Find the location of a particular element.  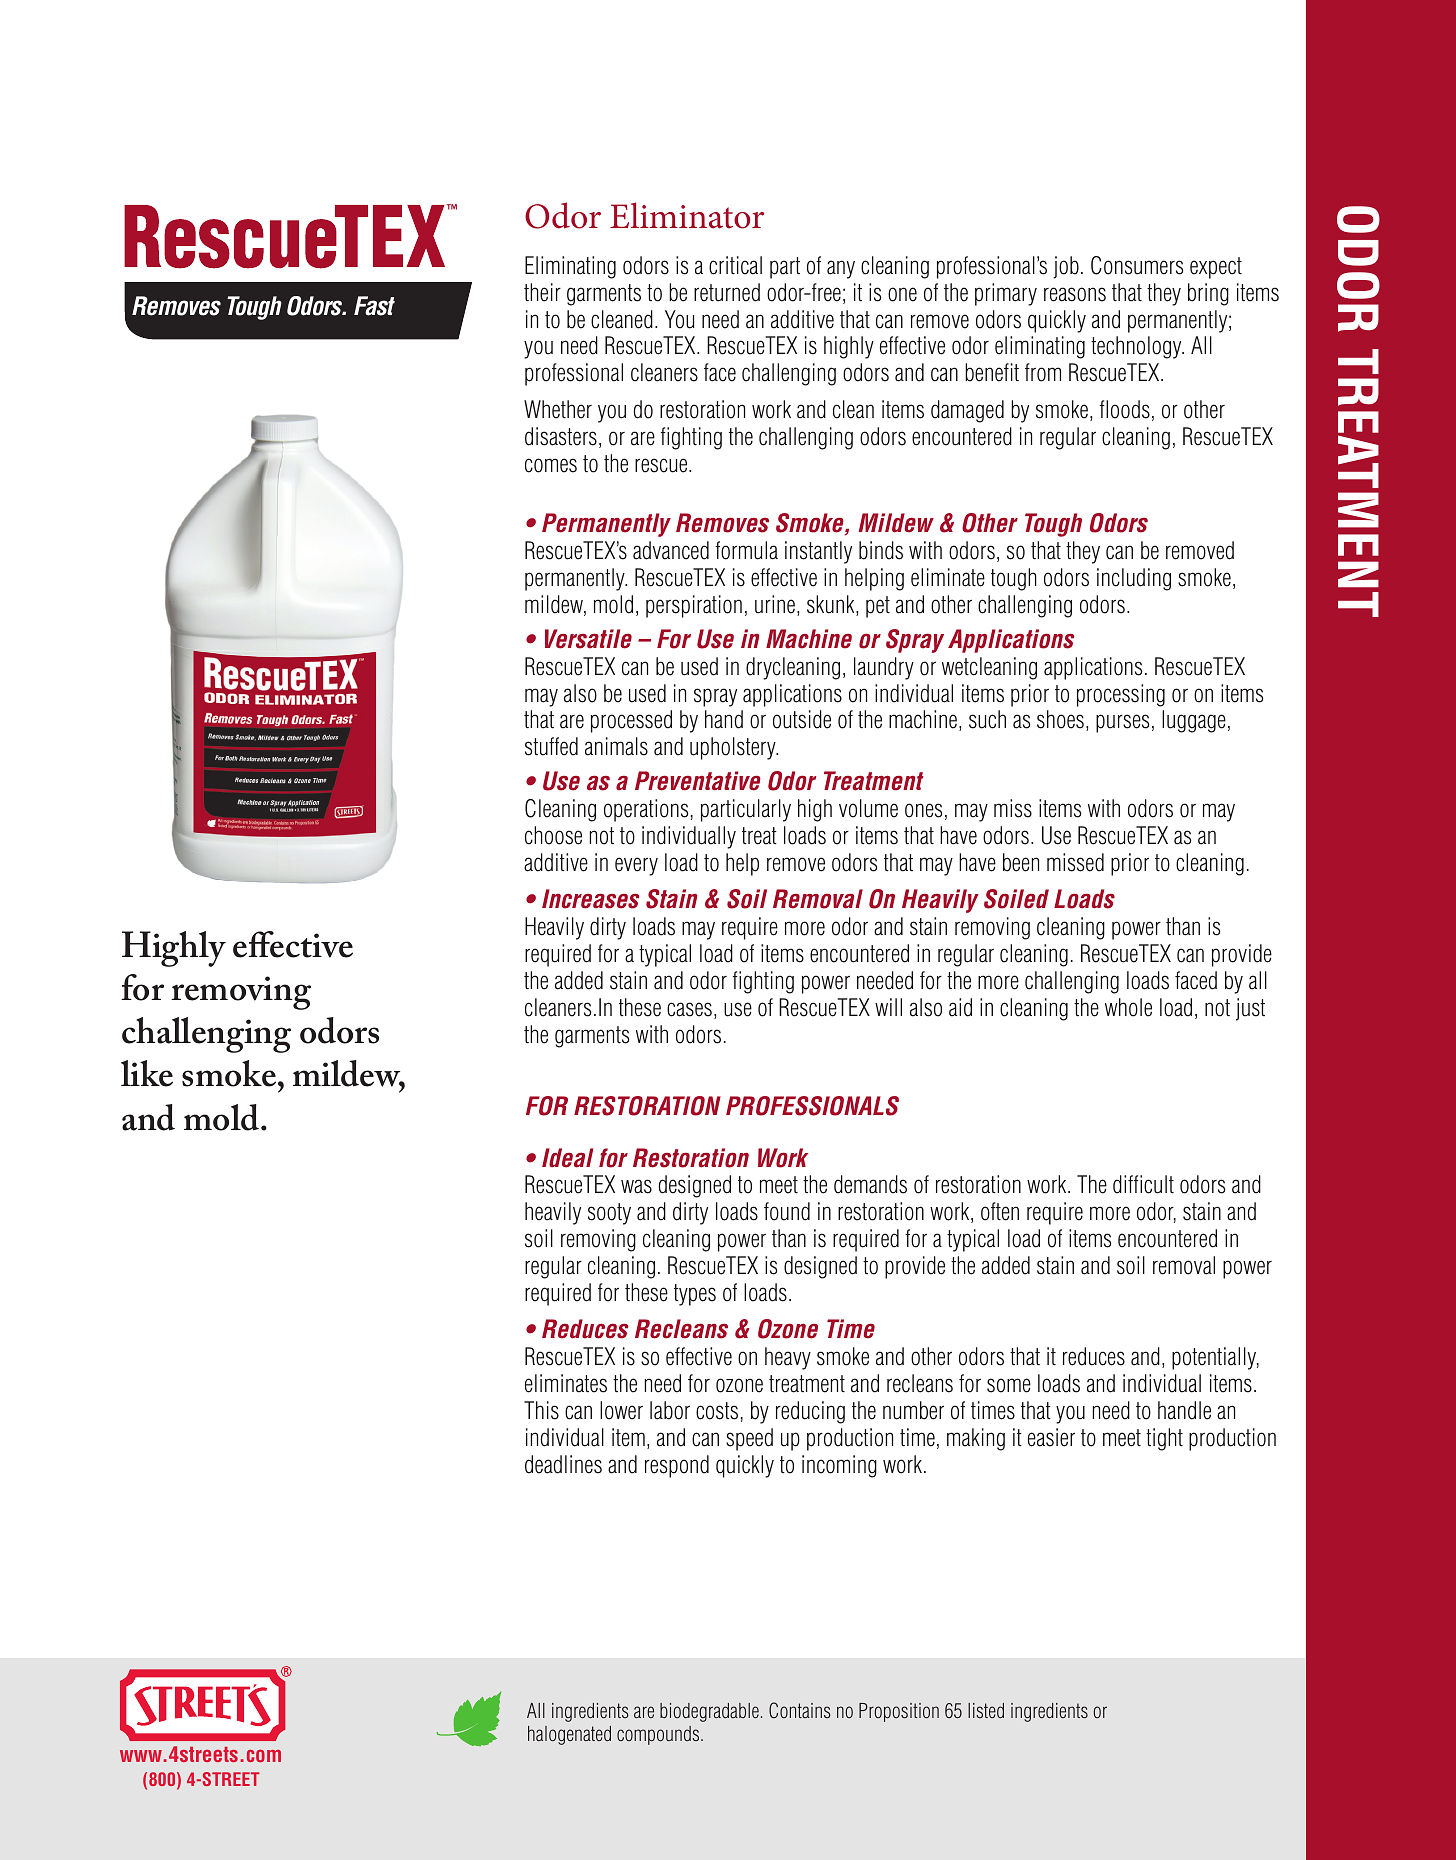

including is located at coordinates (1134, 579).
